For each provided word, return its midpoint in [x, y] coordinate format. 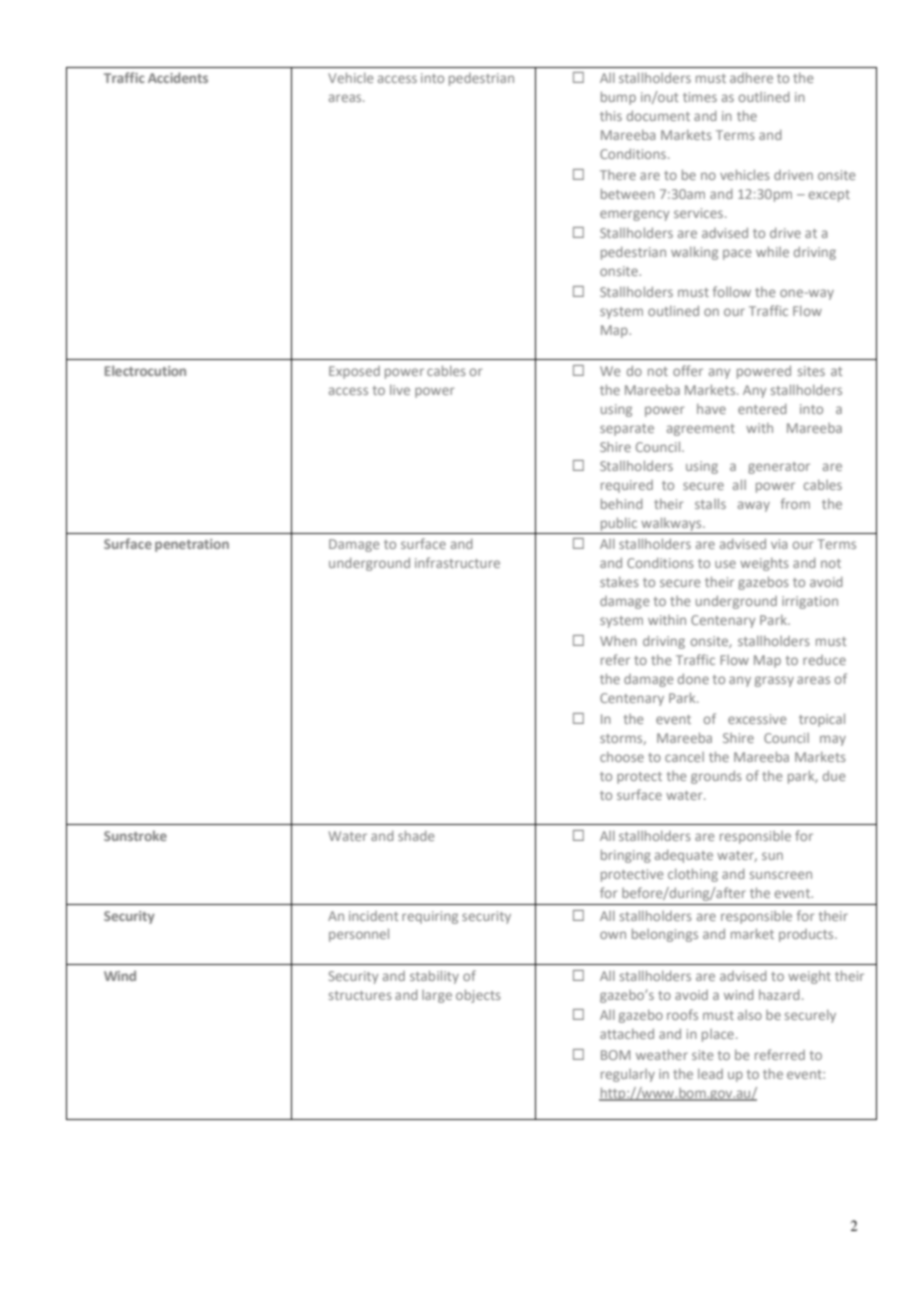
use [725, 564]
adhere [751, 77]
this [611, 115]
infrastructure [457, 562]
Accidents [178, 77]
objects [478, 996]
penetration [192, 545]
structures [360, 995]
